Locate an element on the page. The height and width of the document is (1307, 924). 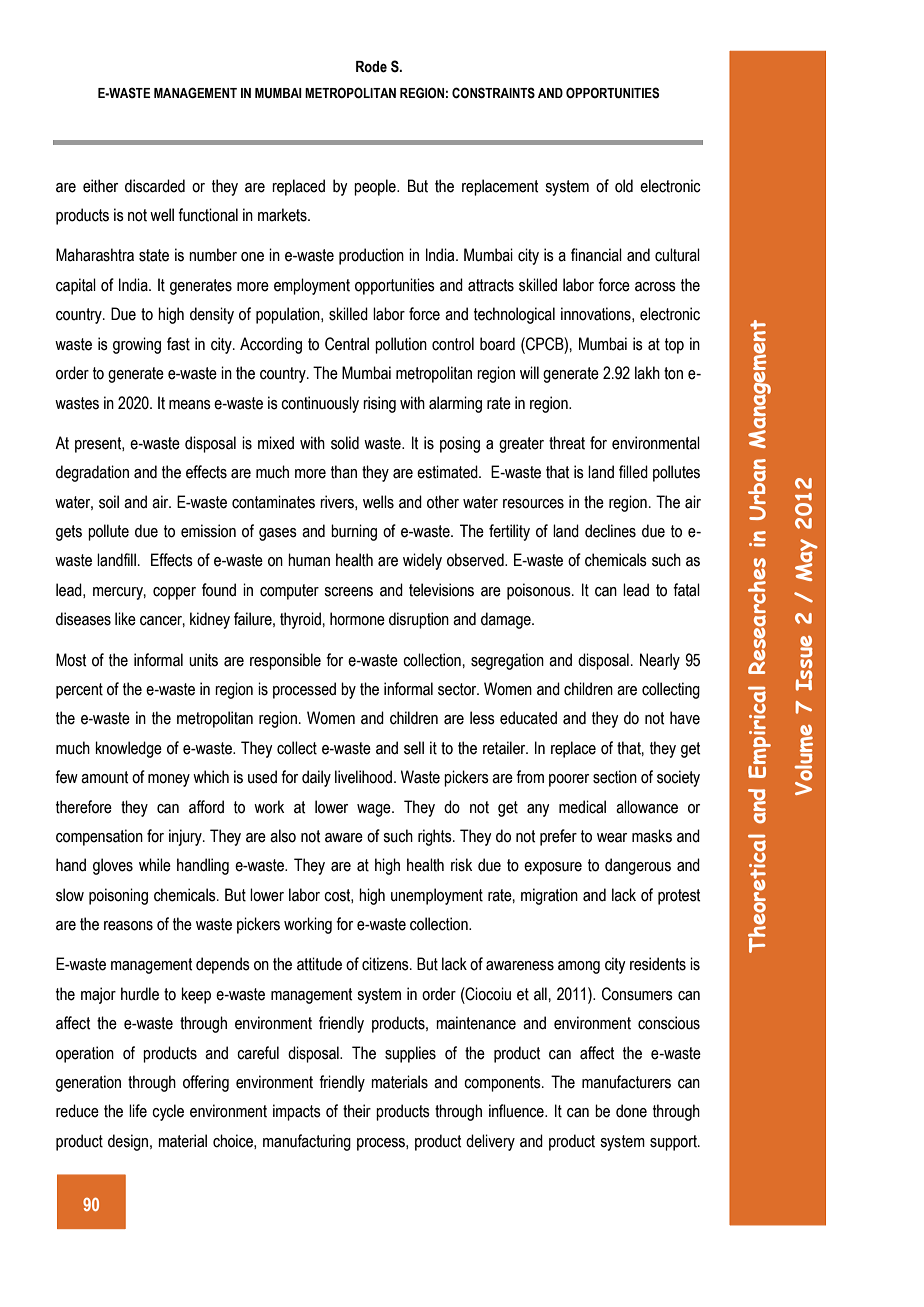
while is located at coordinates (155, 865).
